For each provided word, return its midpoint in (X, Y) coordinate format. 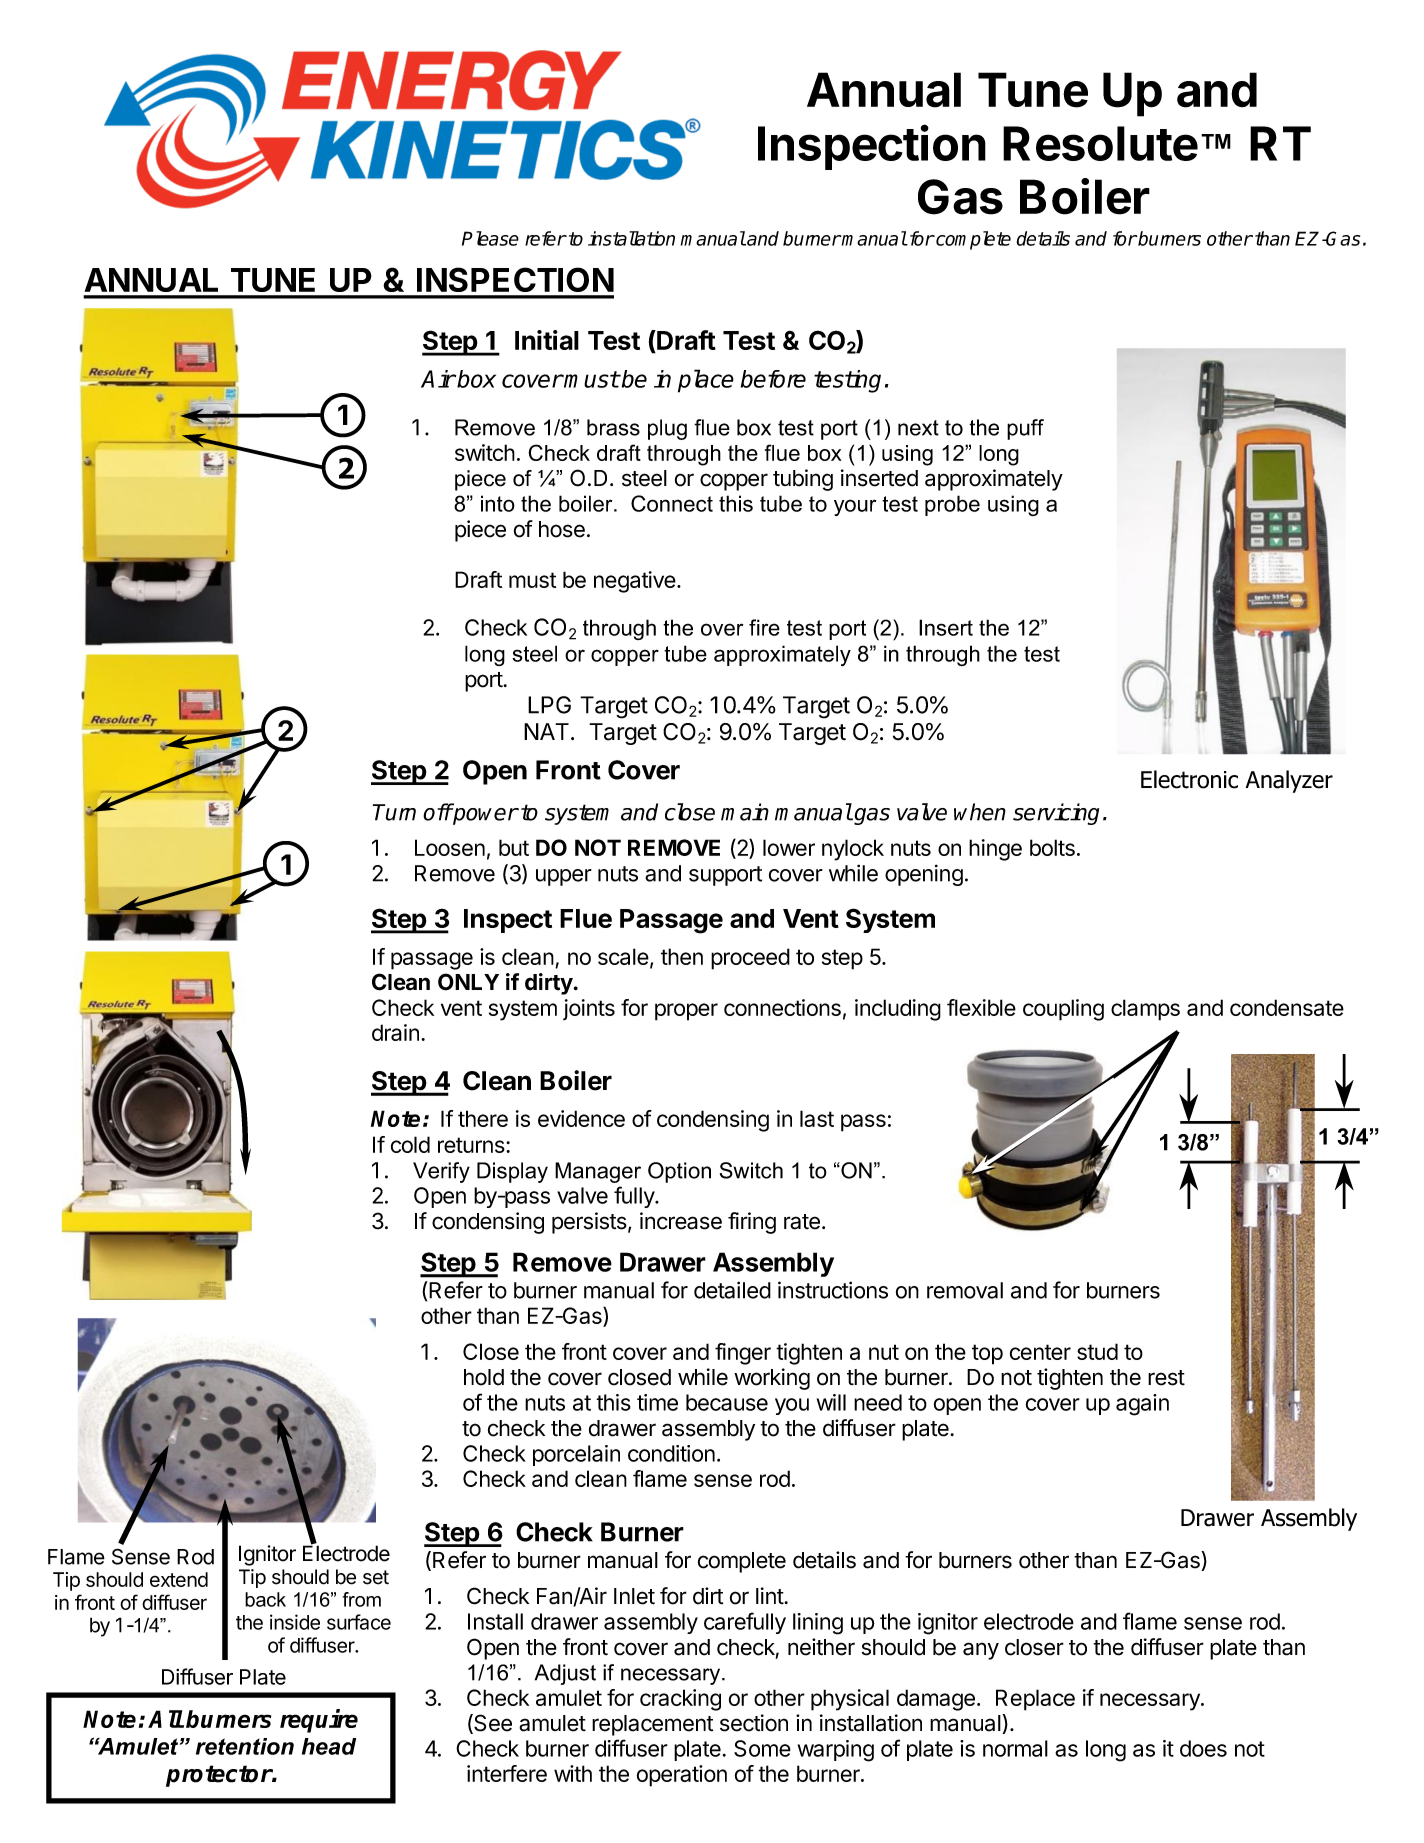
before (773, 379)
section (754, 1723)
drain (395, 1032)
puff (1025, 429)
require (319, 1721)
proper (686, 1012)
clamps (1145, 1010)
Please (490, 238)
